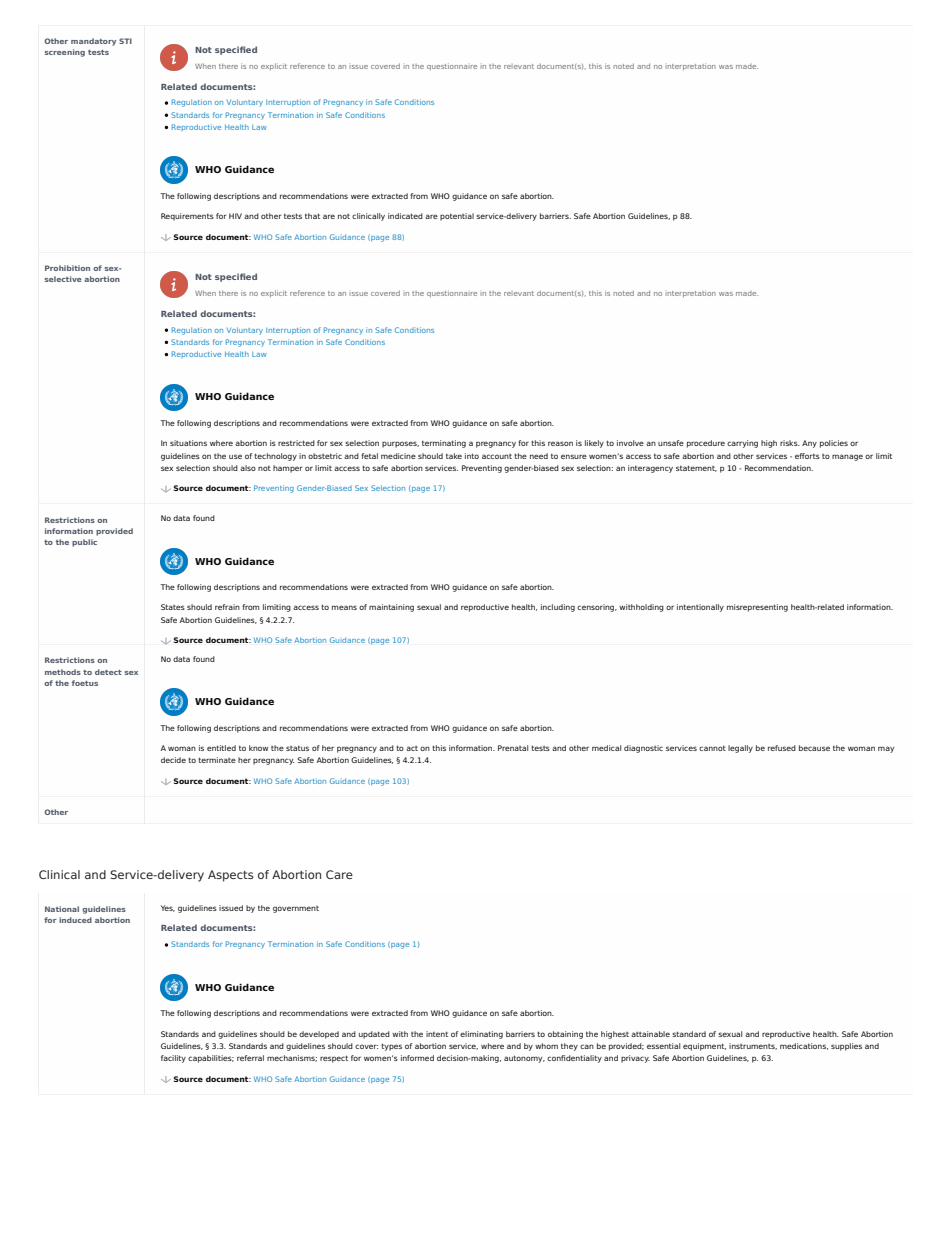 This screenshot has width=952, height=1235. What do you see at coordinates (405, 216) in the screenshot?
I see `indicated` at bounding box center [405, 216].
